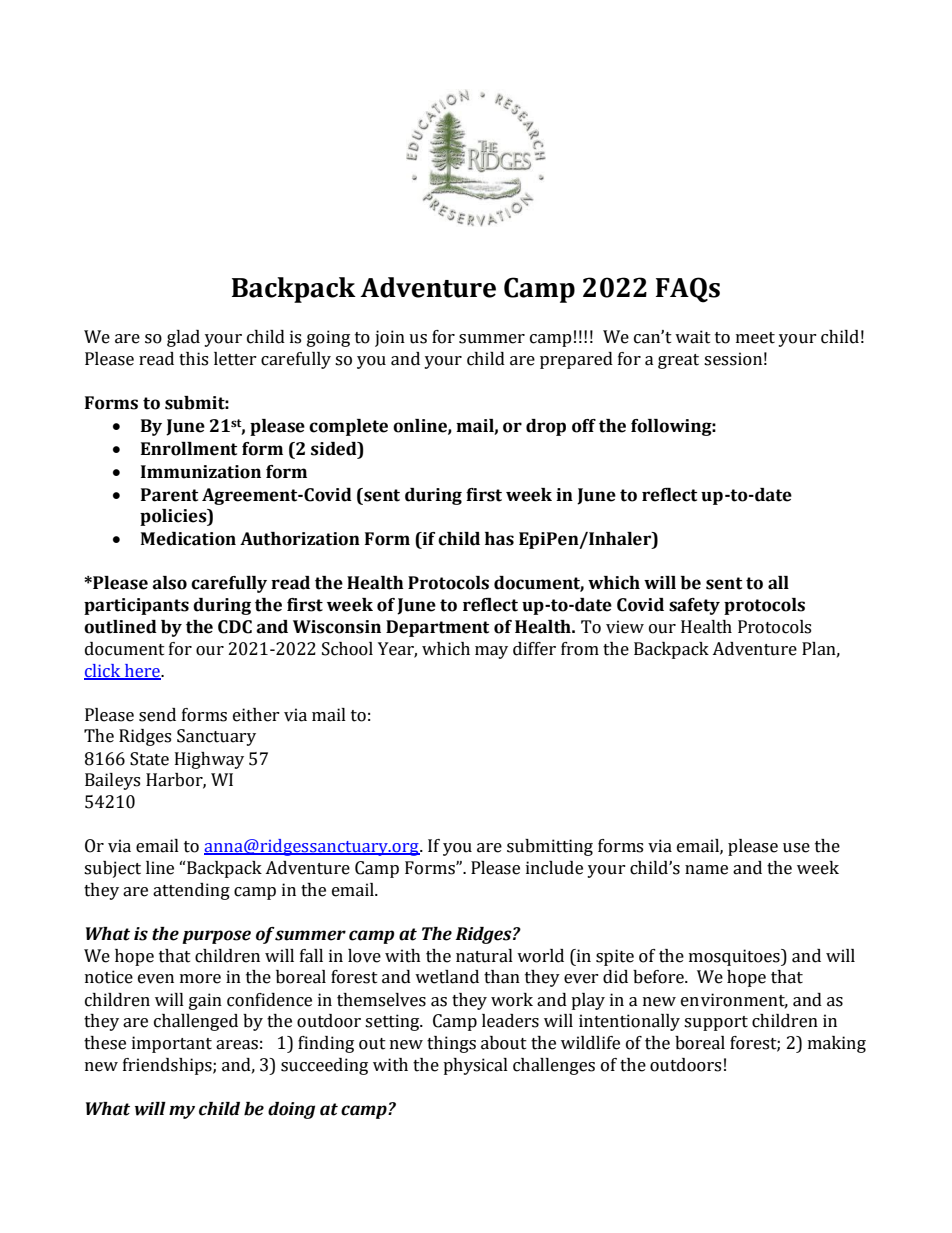 This screenshot has height=1233, width=952. Describe the element at coordinates (193, 359) in the screenshot. I see `this` at that location.
